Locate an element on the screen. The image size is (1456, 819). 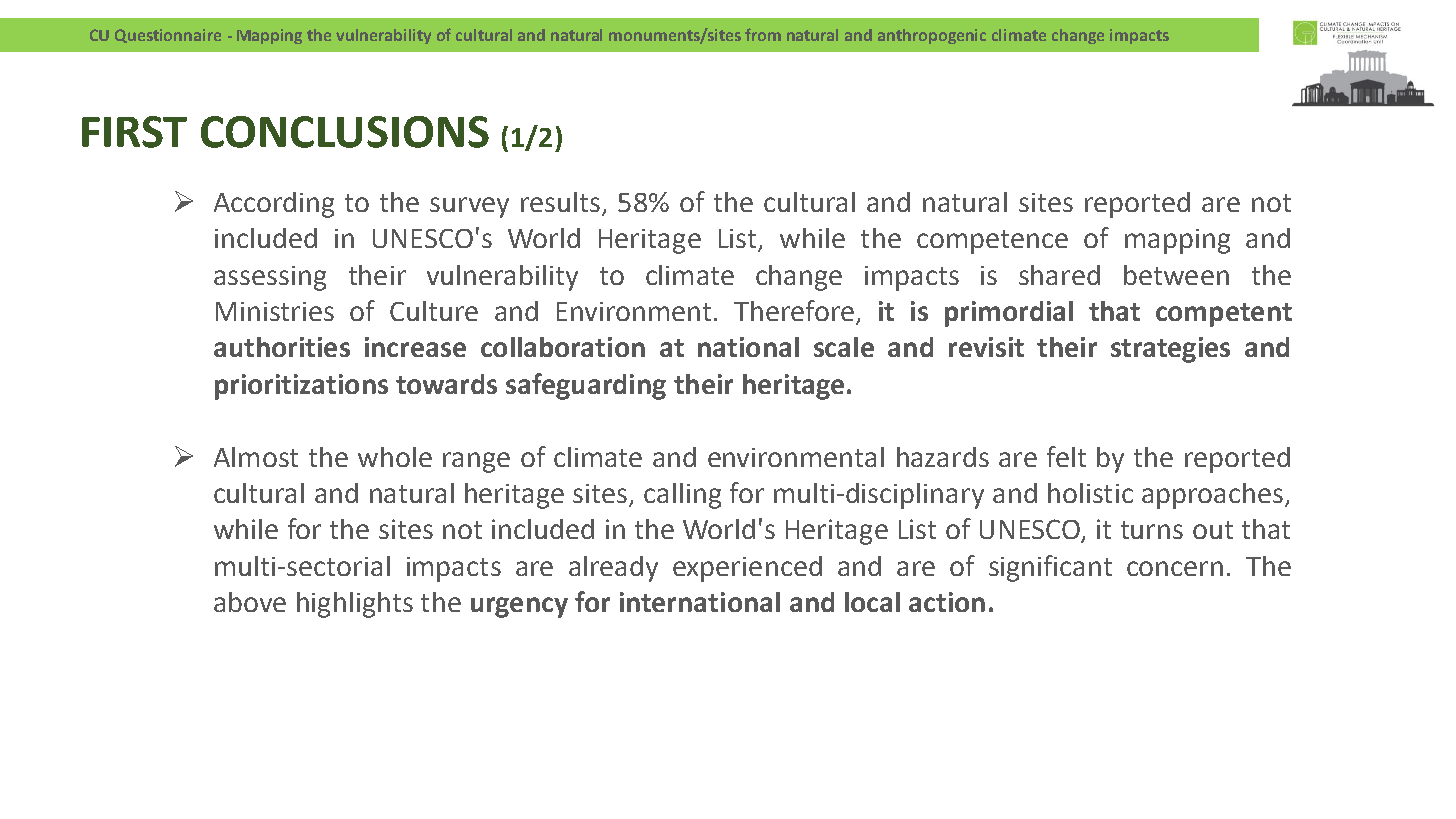
competence is located at coordinates (992, 242).
